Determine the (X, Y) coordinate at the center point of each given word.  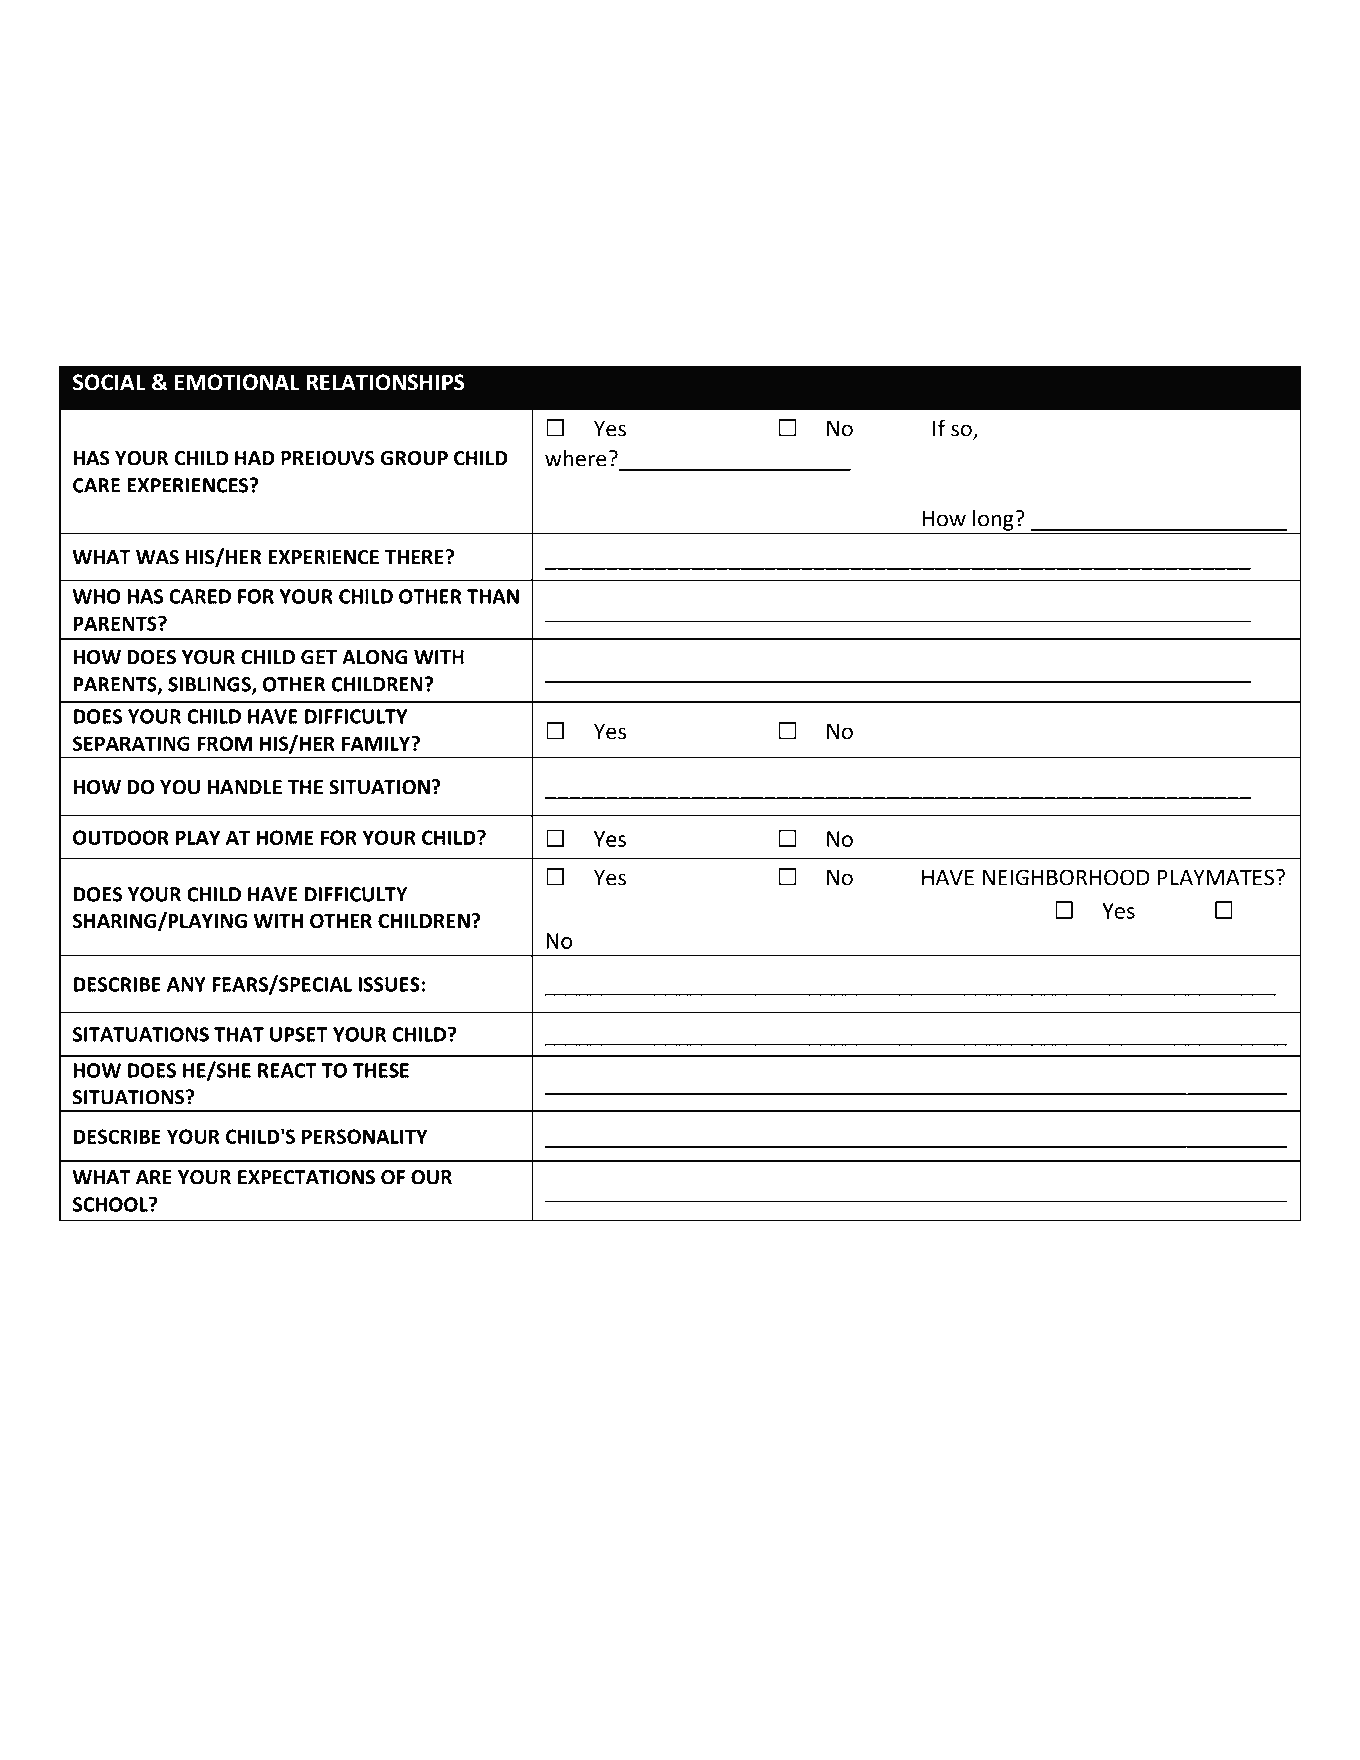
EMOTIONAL (237, 382)
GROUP (414, 458)
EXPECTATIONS (306, 1177)
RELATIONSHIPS (386, 382)
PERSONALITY (365, 1136)
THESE (381, 1070)
